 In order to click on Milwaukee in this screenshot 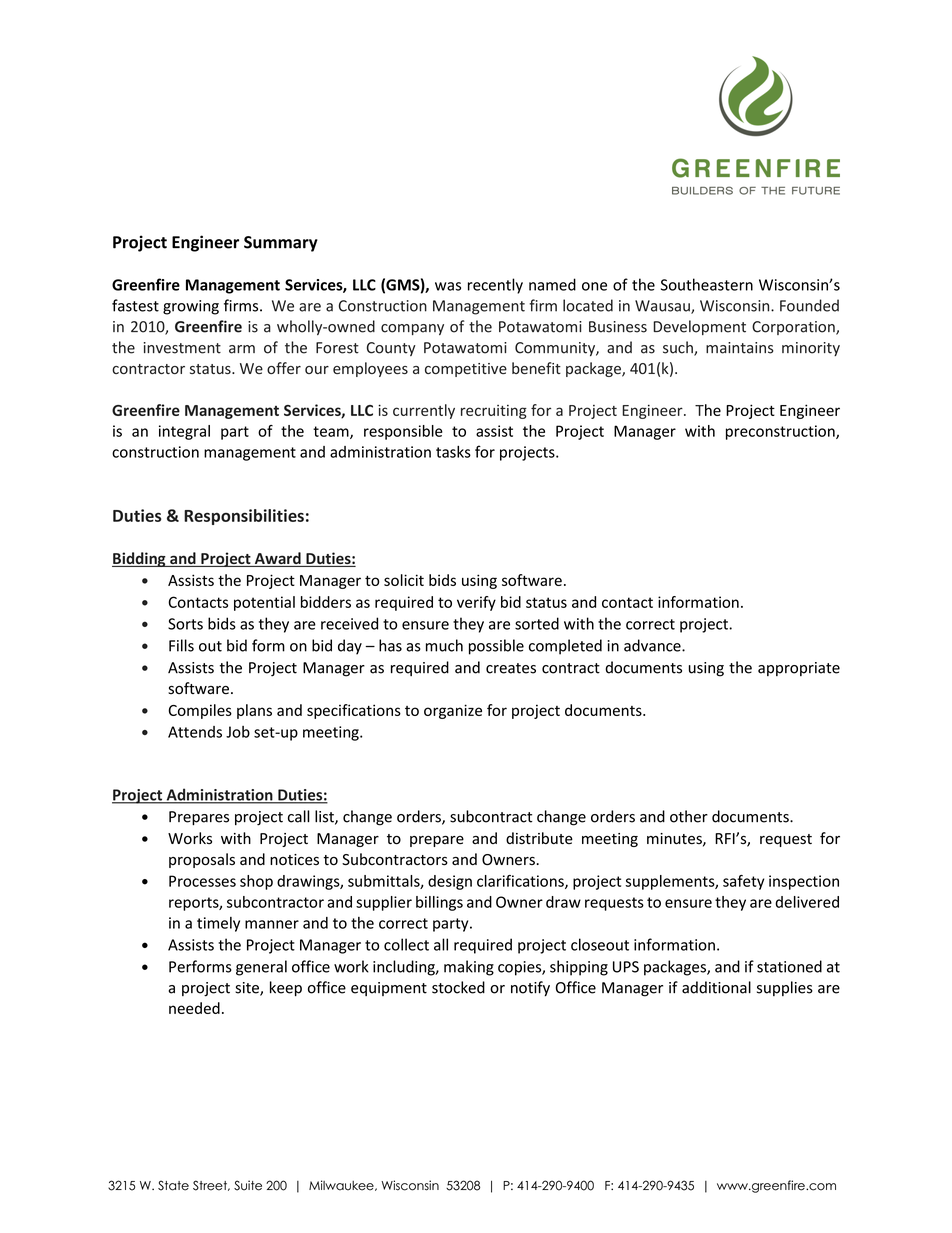, I will do `click(342, 1185)`.
